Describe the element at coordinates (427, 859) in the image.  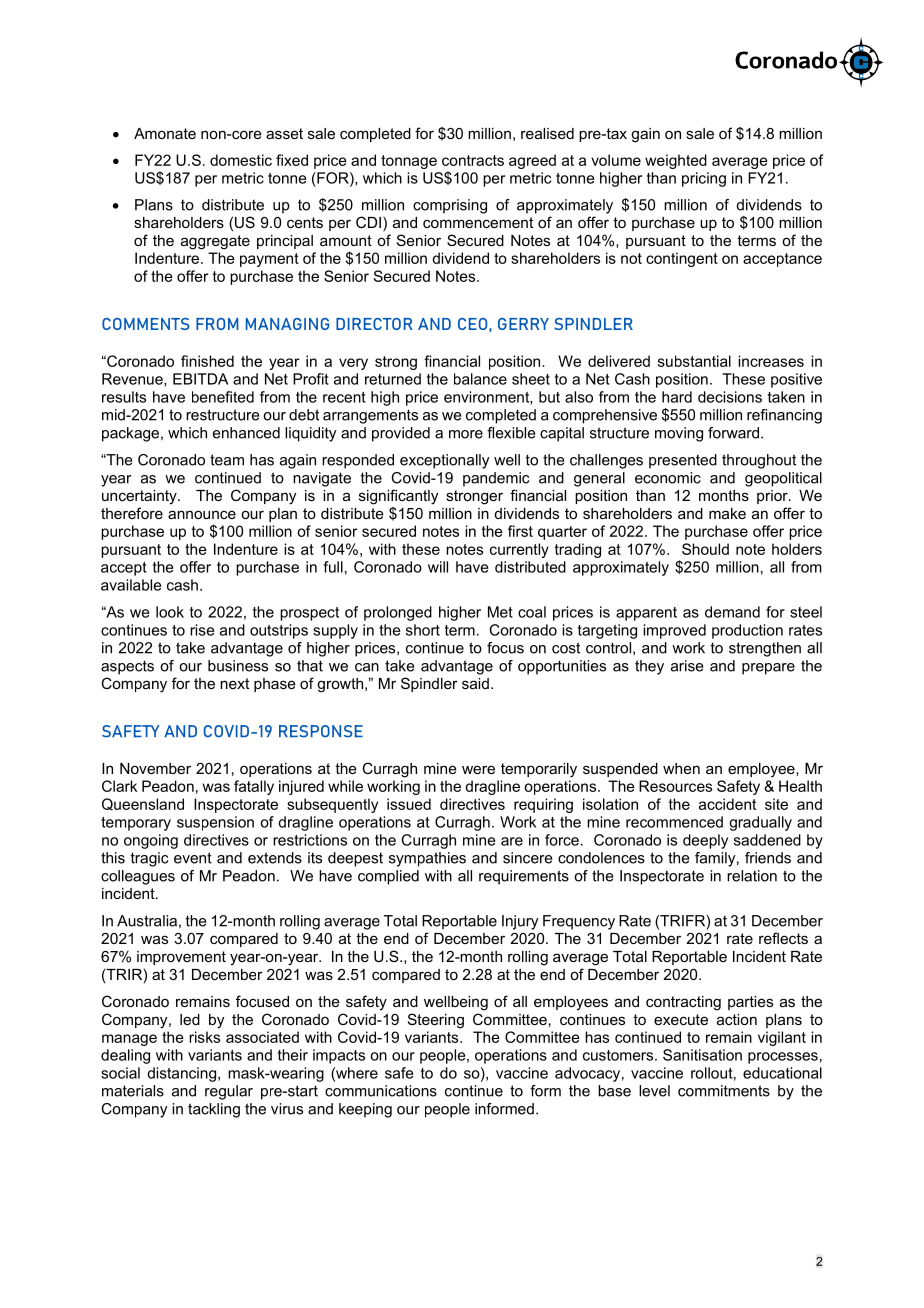
I see `sympathies` at that location.
